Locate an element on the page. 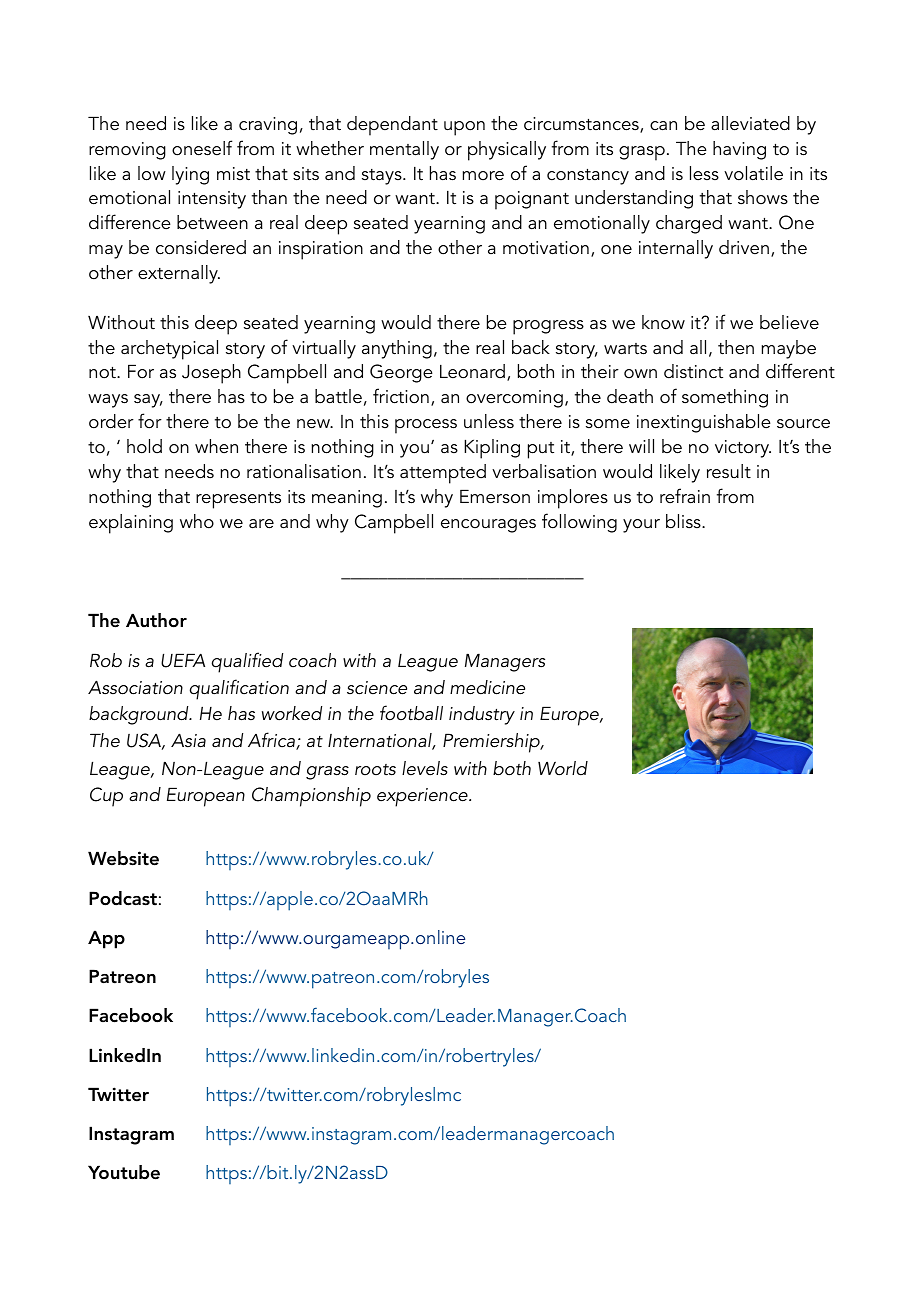 Image resolution: width=924 pixels, height=1308 pixels. distinct is located at coordinates (693, 371).
